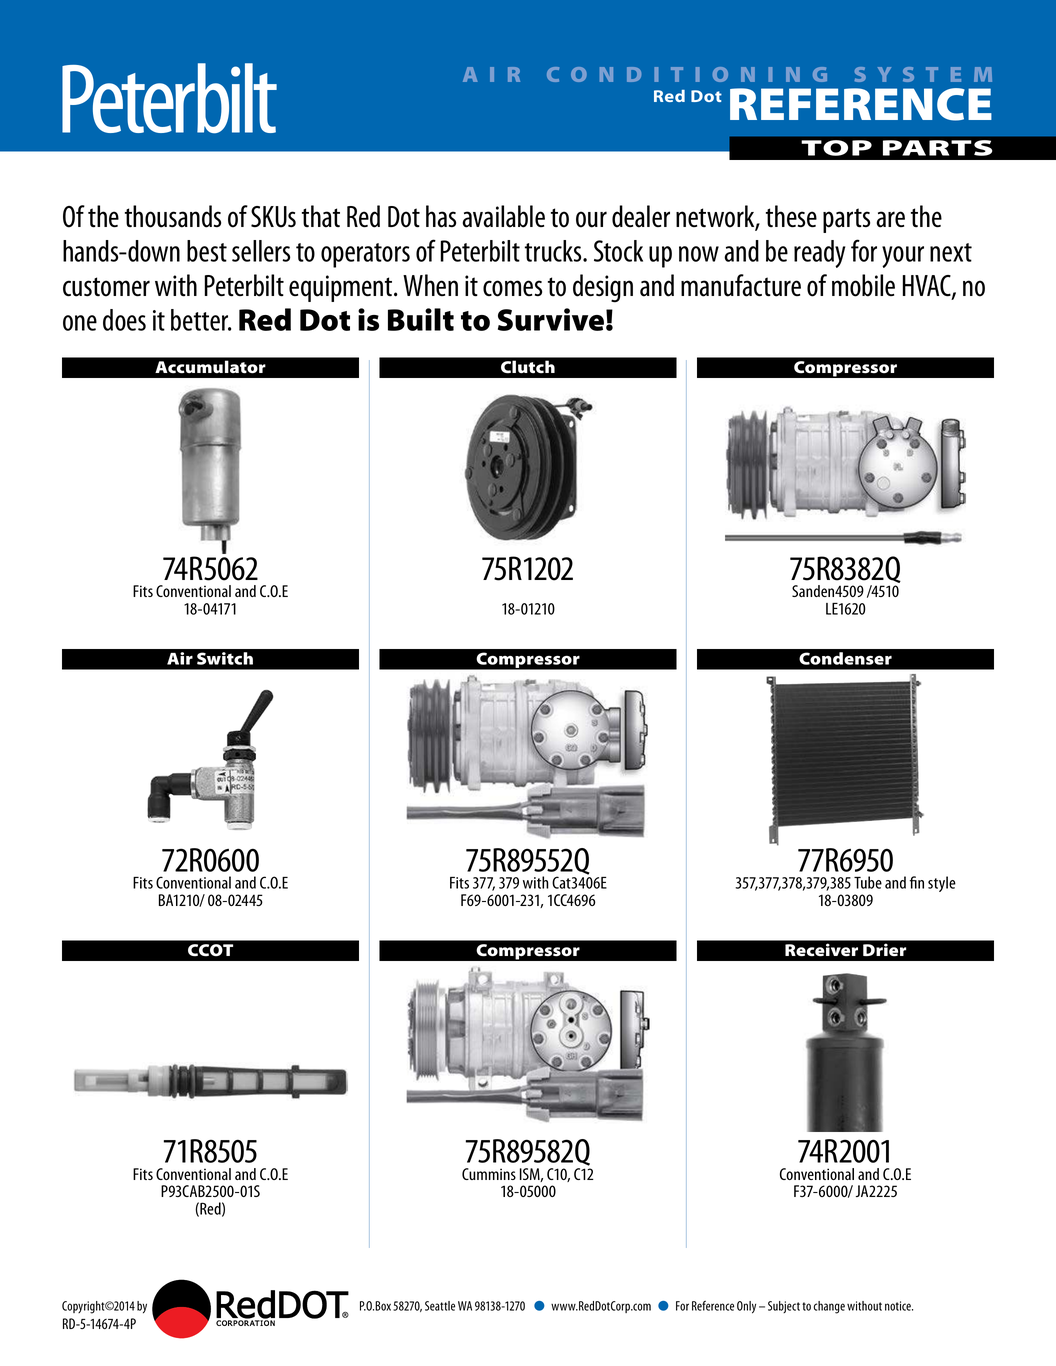 The image size is (1056, 1366). I want to click on Condenser, so click(845, 658).
